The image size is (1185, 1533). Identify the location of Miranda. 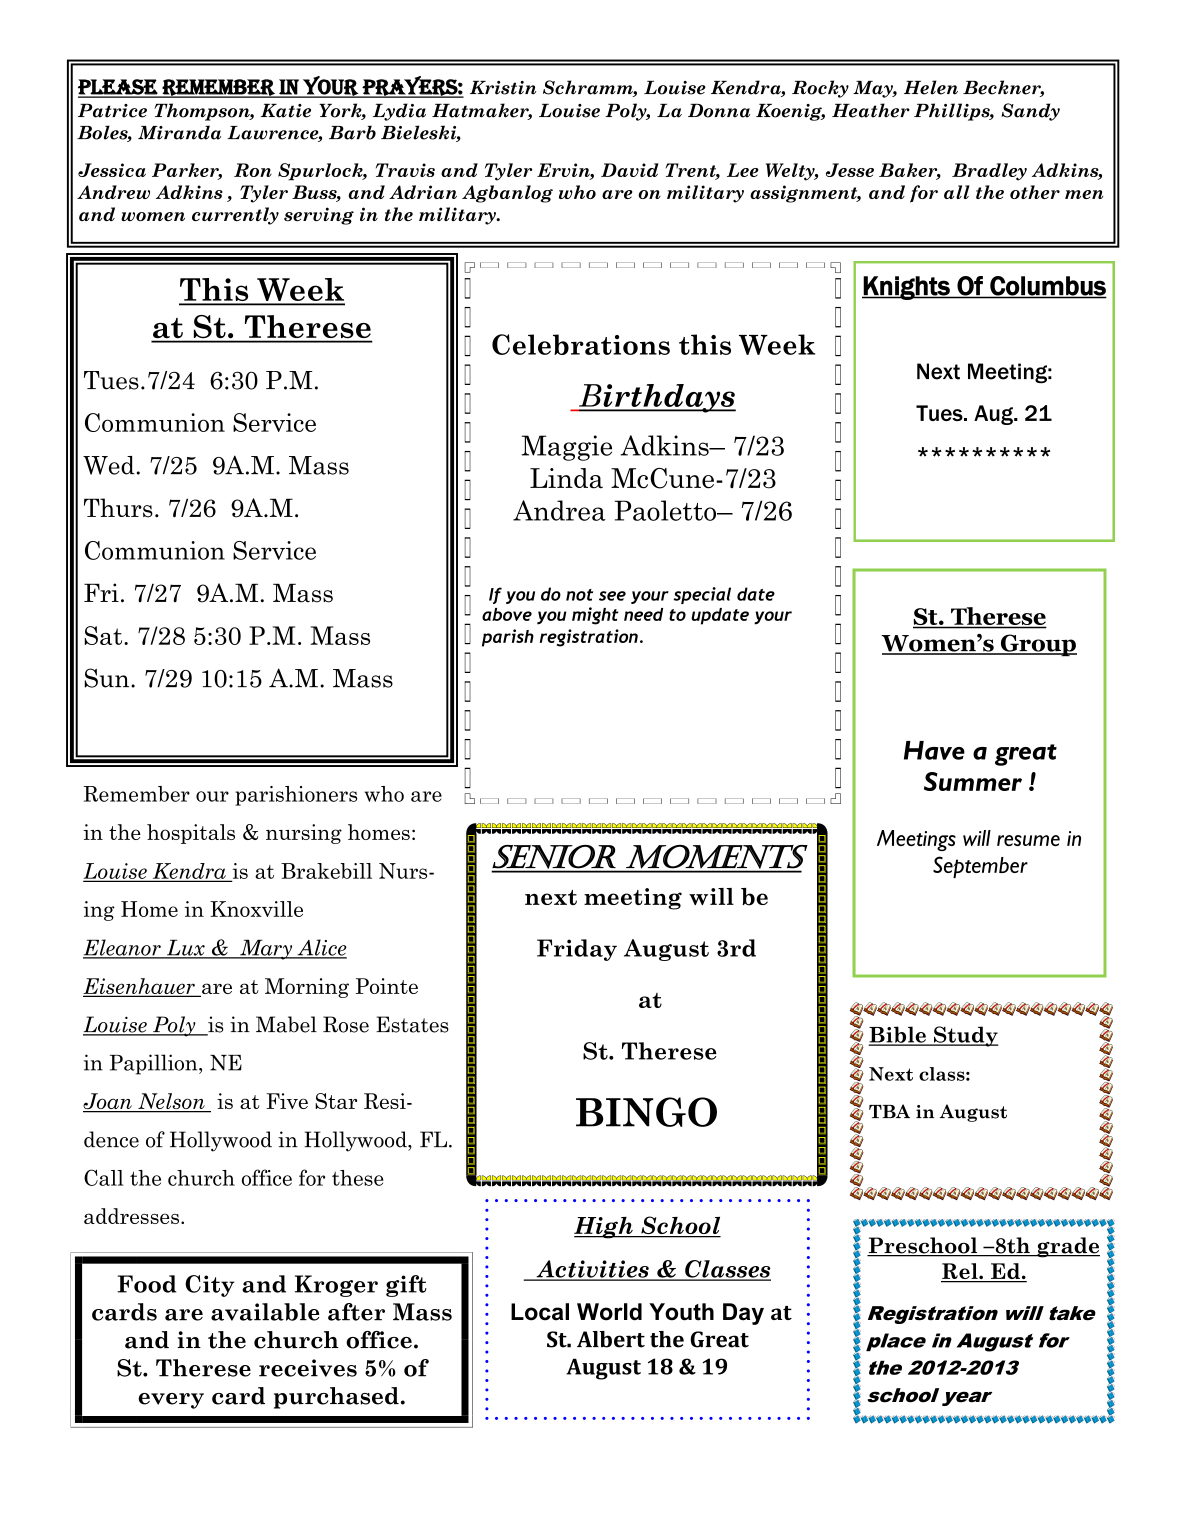
(179, 132).
